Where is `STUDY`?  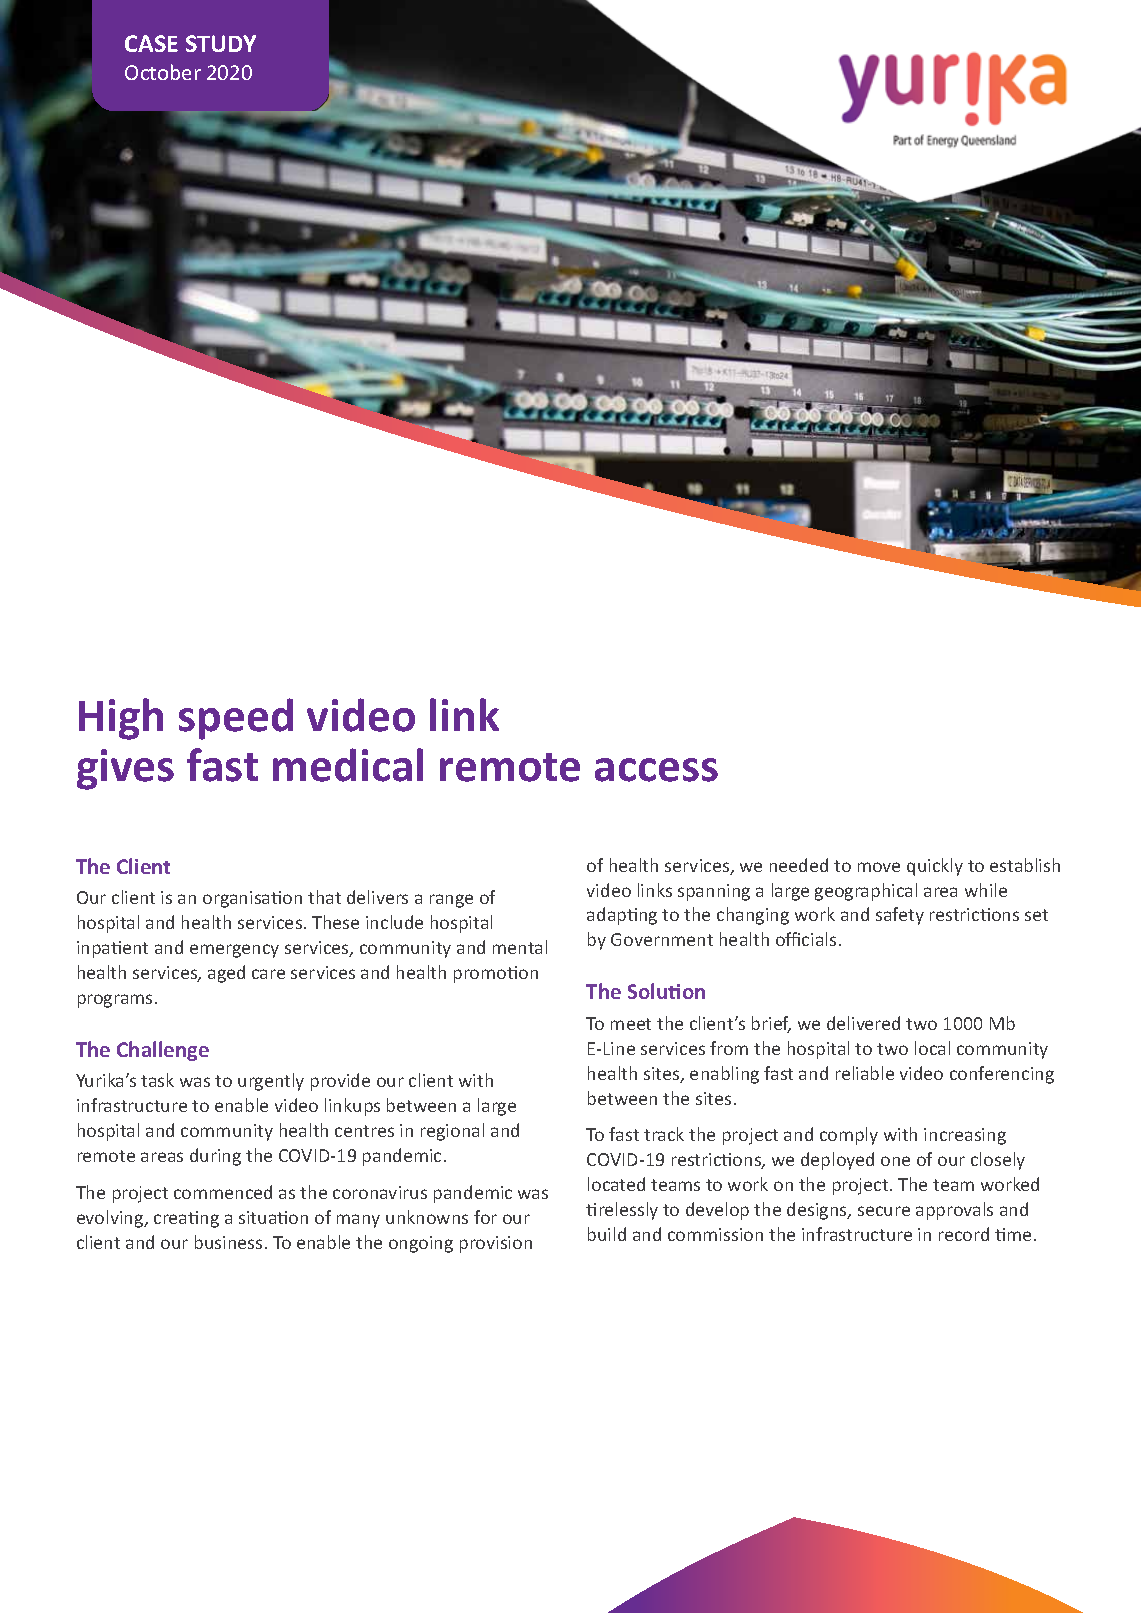
STUDY is located at coordinates (221, 43).
